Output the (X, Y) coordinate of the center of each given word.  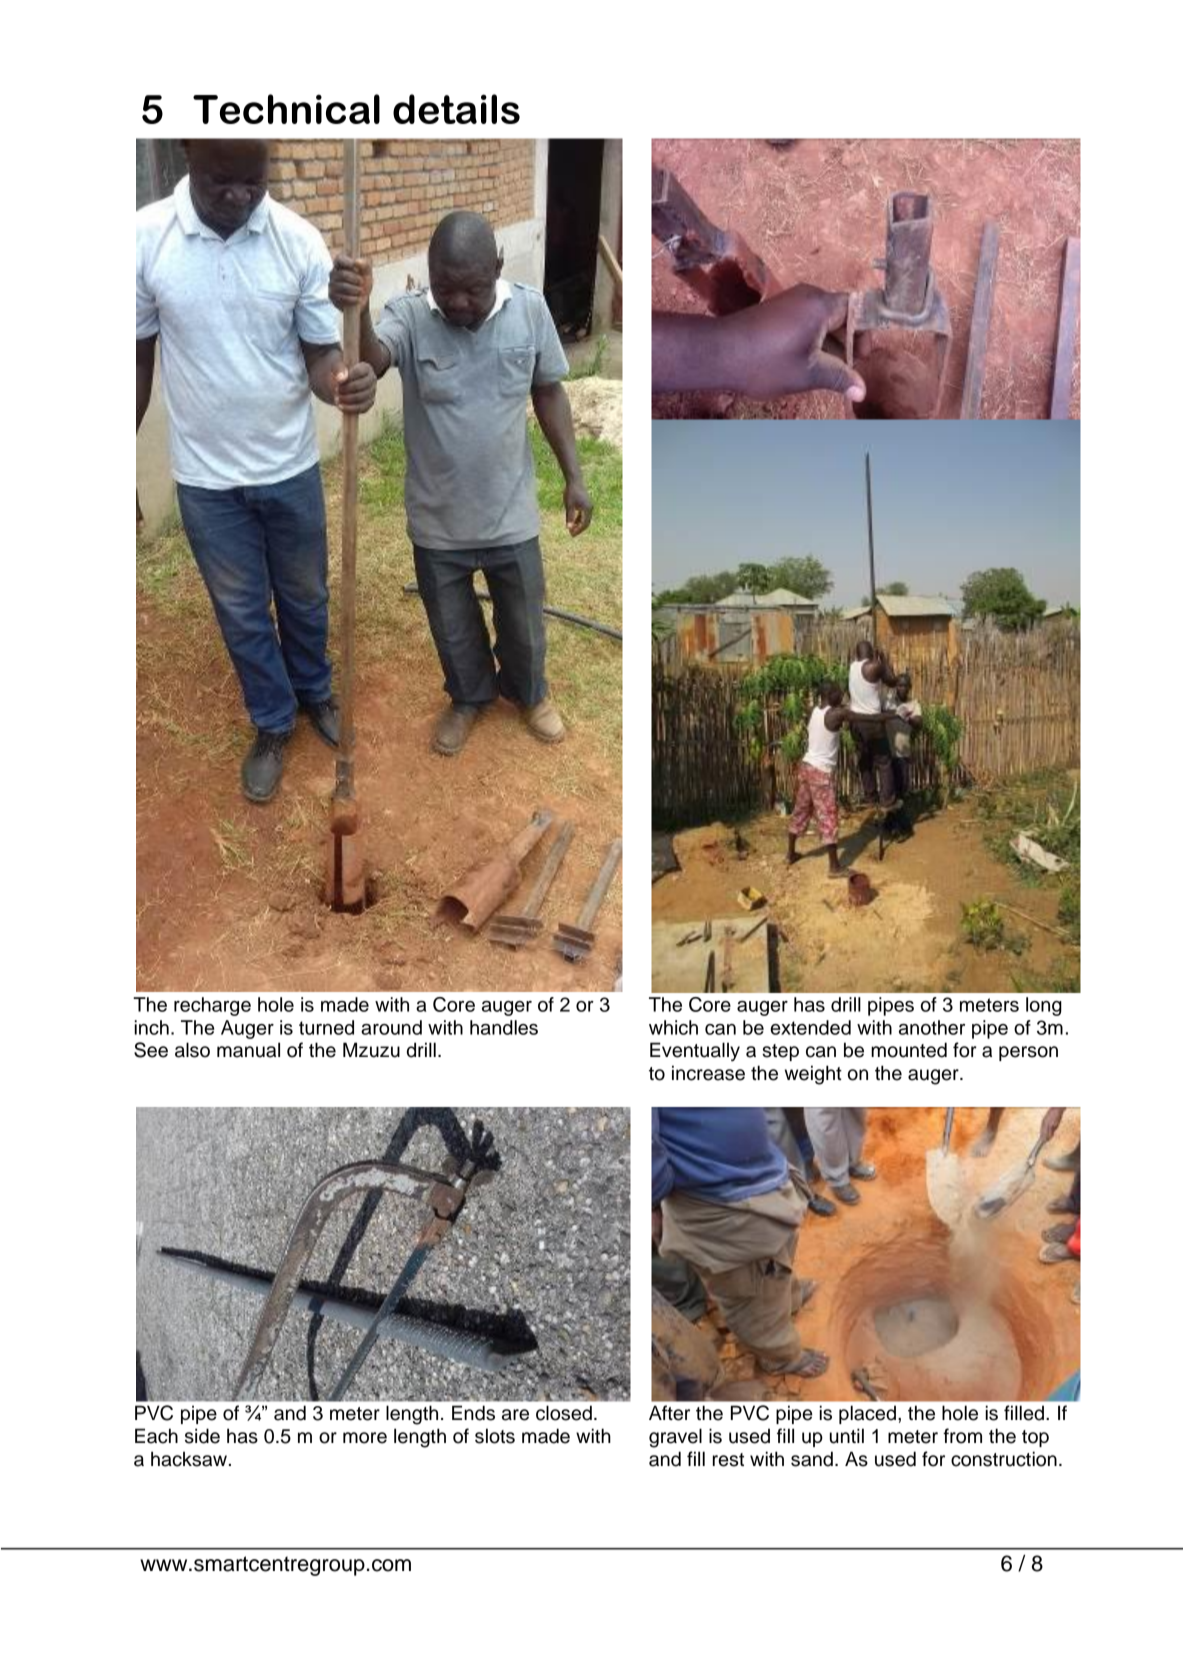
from (962, 1436)
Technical (286, 109)
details (456, 109)
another (932, 1027)
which (673, 1027)
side (202, 1436)
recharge (212, 1006)
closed (564, 1413)
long (1044, 1006)
